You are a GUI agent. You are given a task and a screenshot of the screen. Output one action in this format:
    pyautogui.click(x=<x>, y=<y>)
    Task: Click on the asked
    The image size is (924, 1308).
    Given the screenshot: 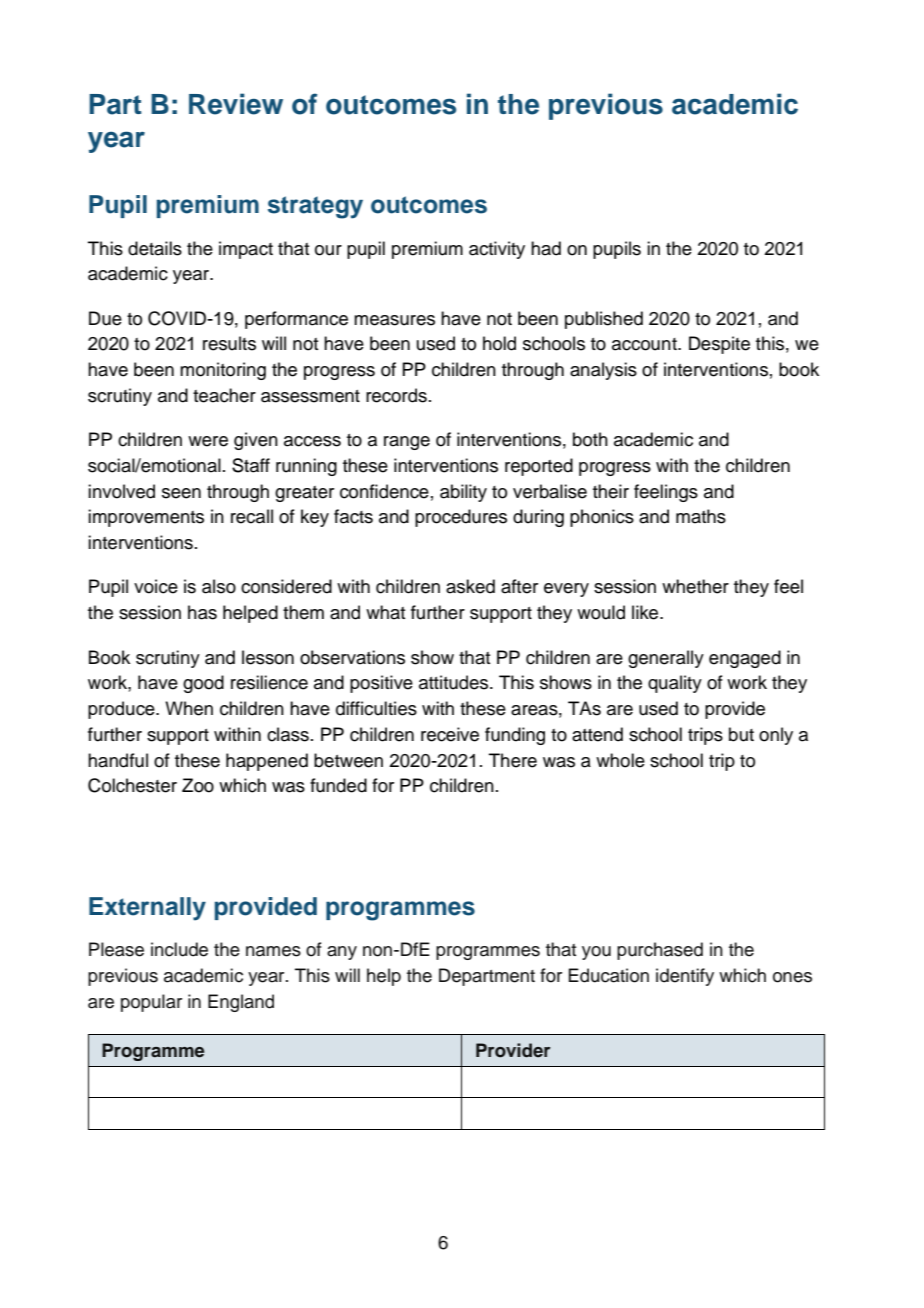 What is the action you would take?
    pyautogui.click(x=470, y=586)
